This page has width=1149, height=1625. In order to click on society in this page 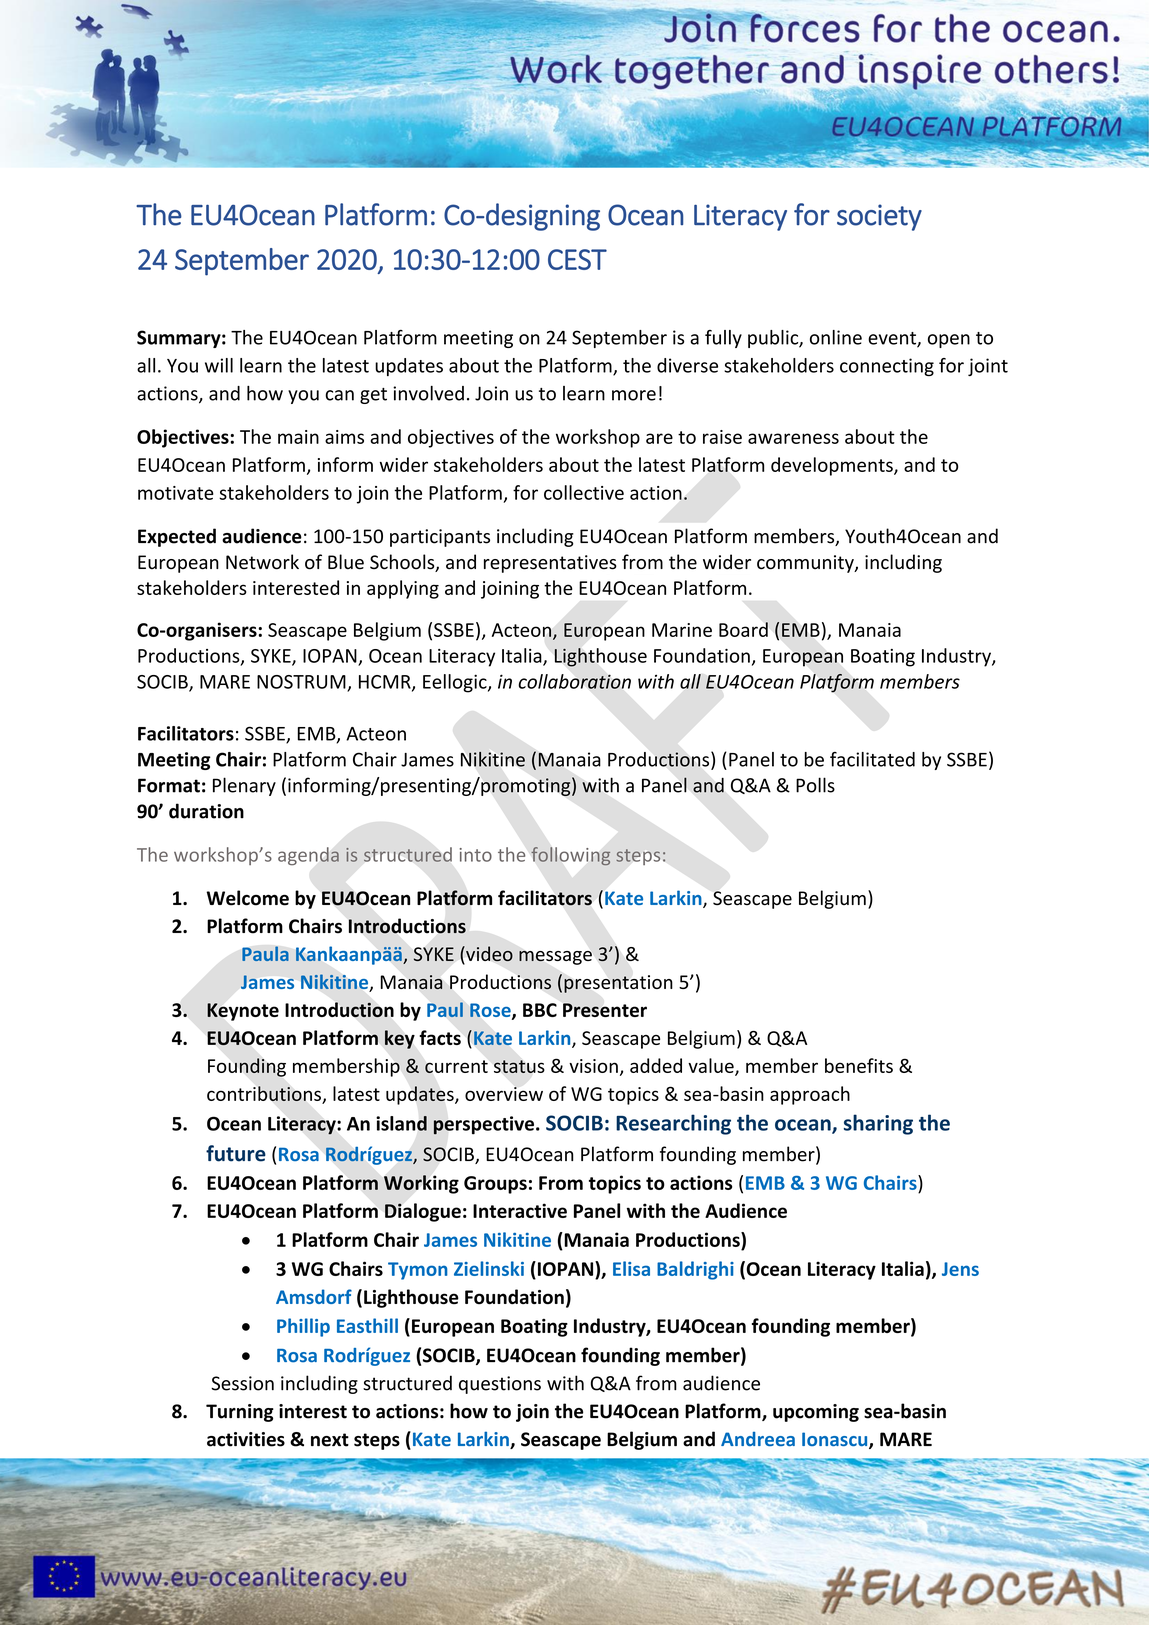, I will do `click(879, 217)`.
